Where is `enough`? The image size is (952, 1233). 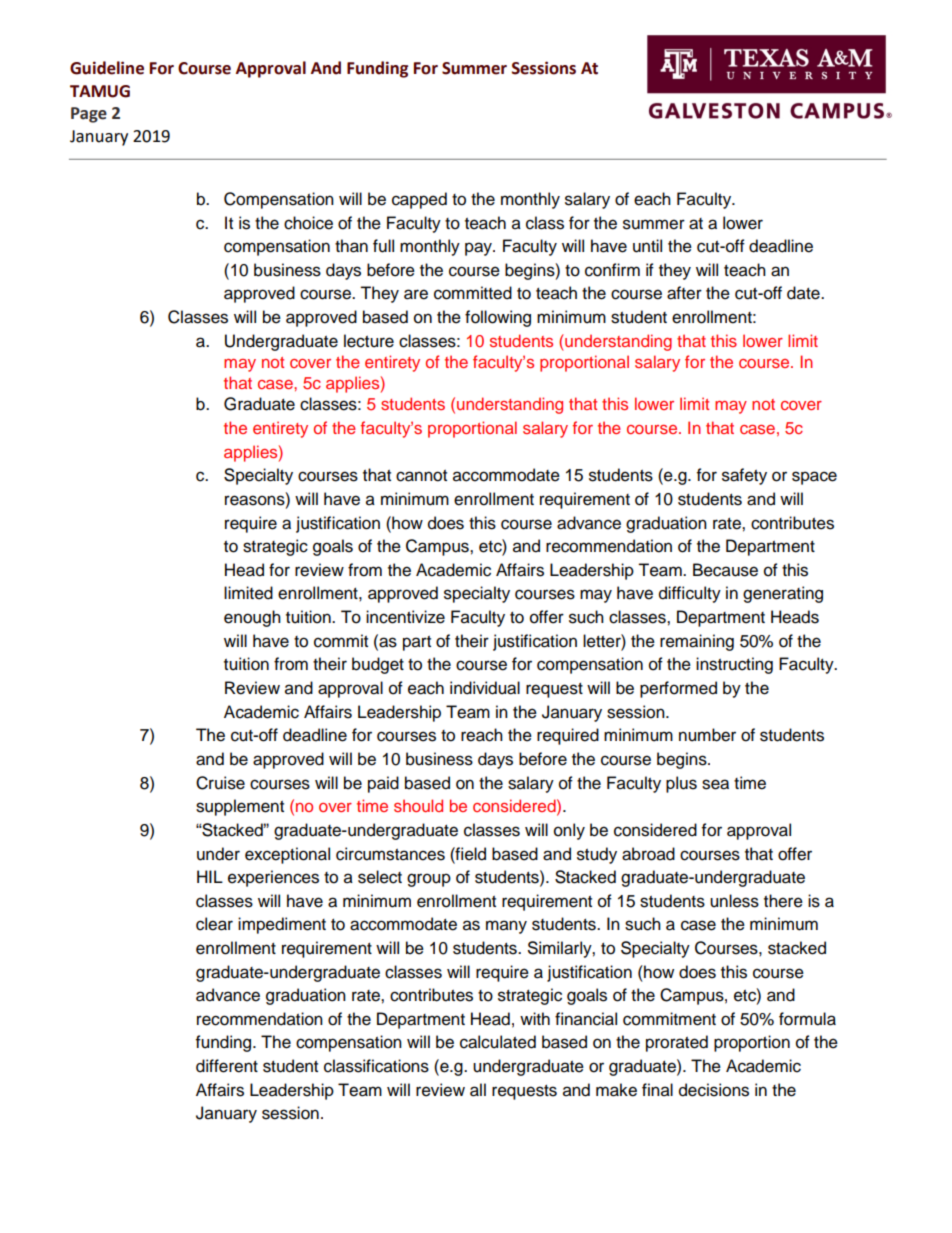 enough is located at coordinates (252, 618).
